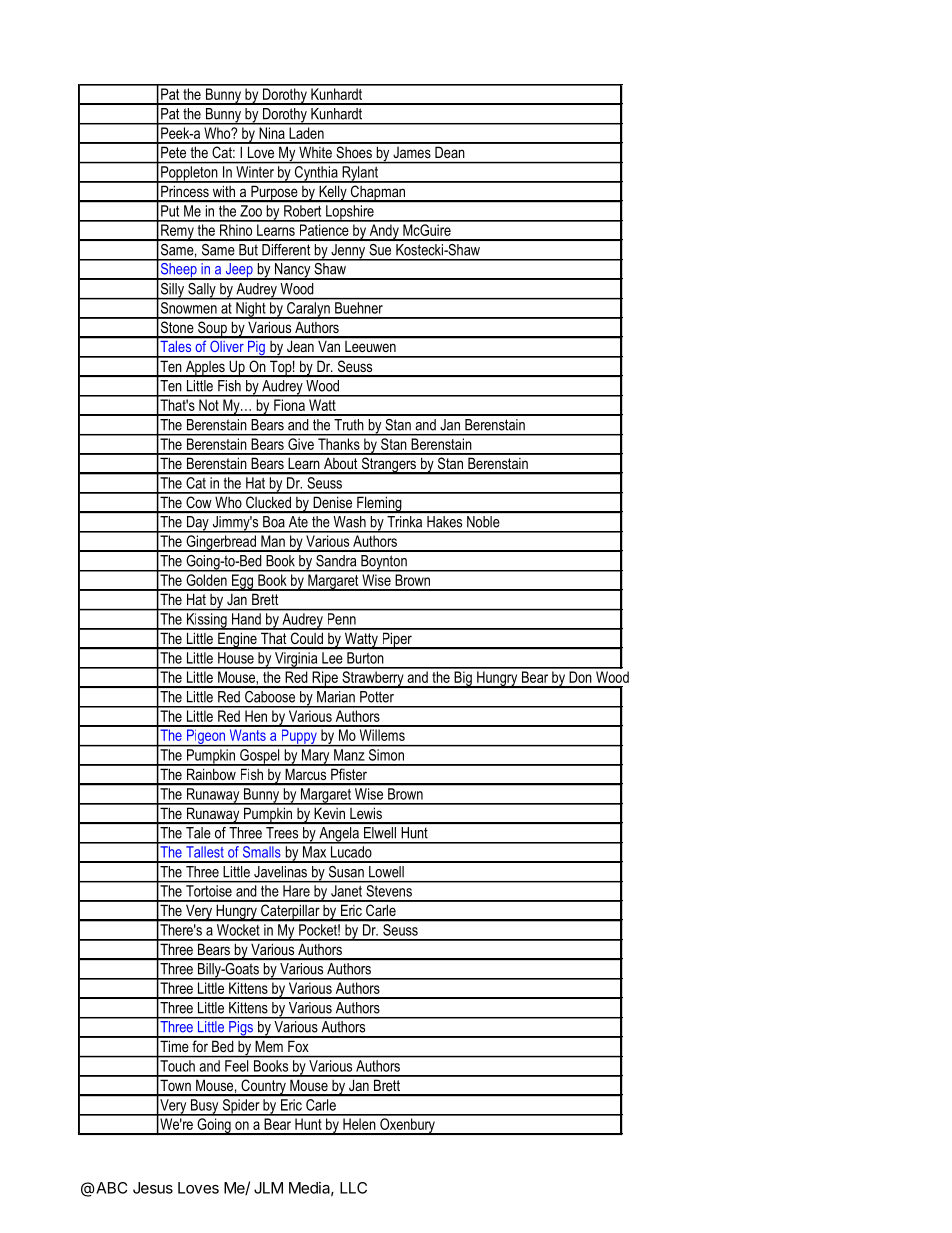  What do you see at coordinates (153, 1188) in the screenshot?
I see `Jesus` at bounding box center [153, 1188].
